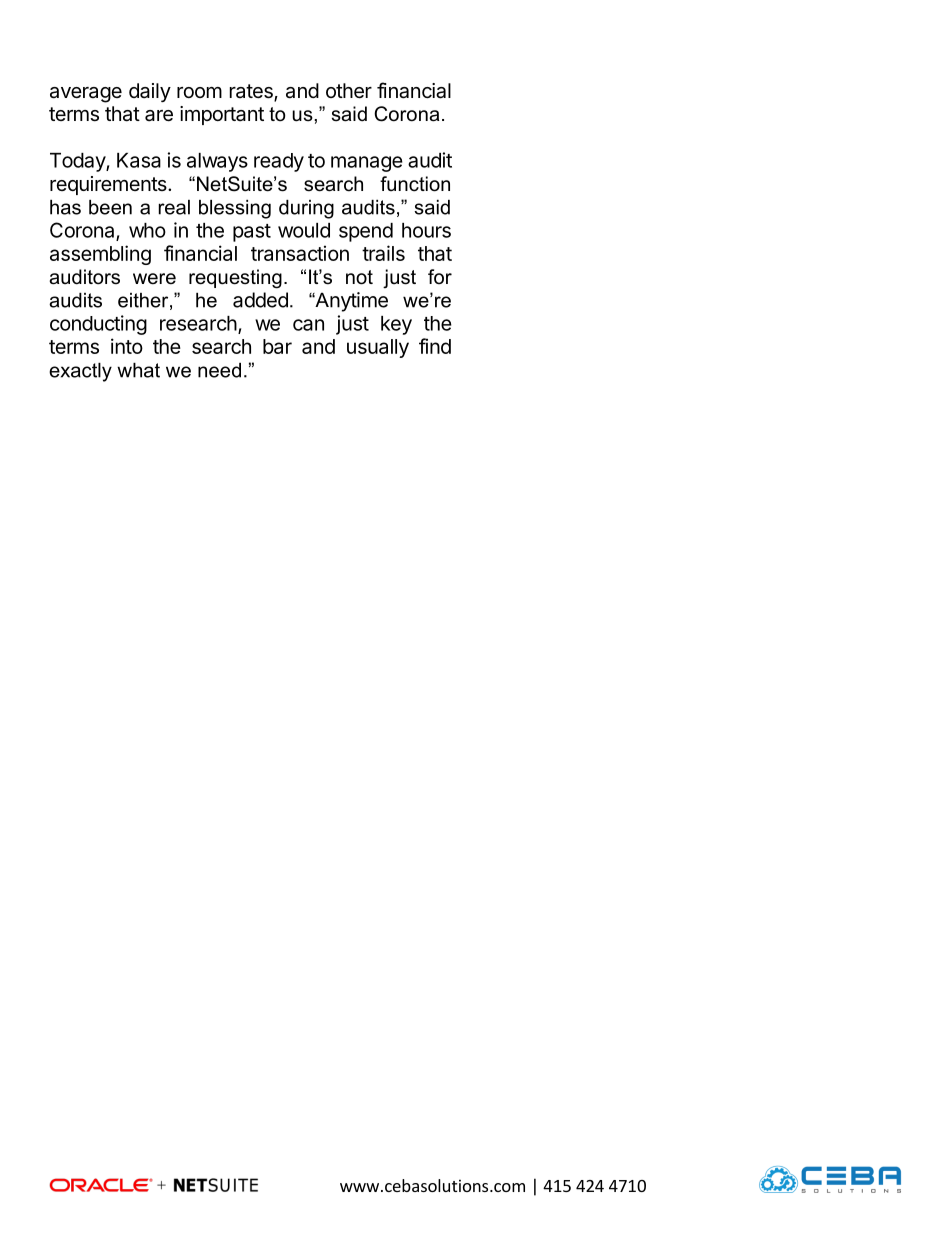 The height and width of the screenshot is (1233, 952). I want to click on function, so click(415, 184).
